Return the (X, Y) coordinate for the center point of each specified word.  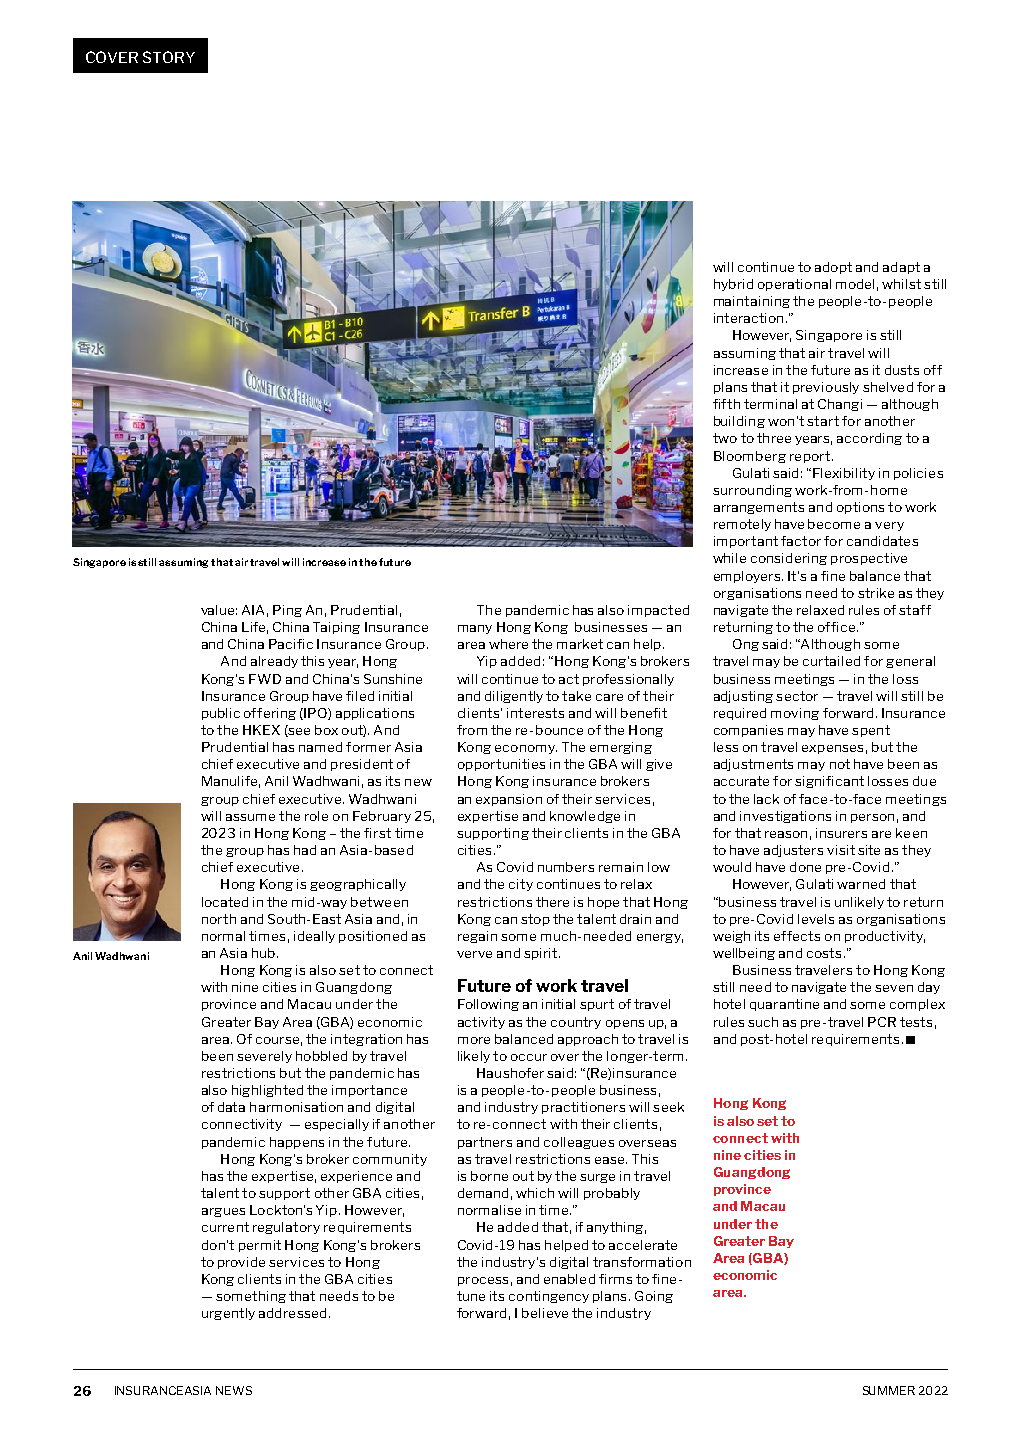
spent (871, 731)
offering (270, 714)
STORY (169, 57)
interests (535, 713)
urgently (228, 1314)
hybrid (733, 285)
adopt (833, 268)
